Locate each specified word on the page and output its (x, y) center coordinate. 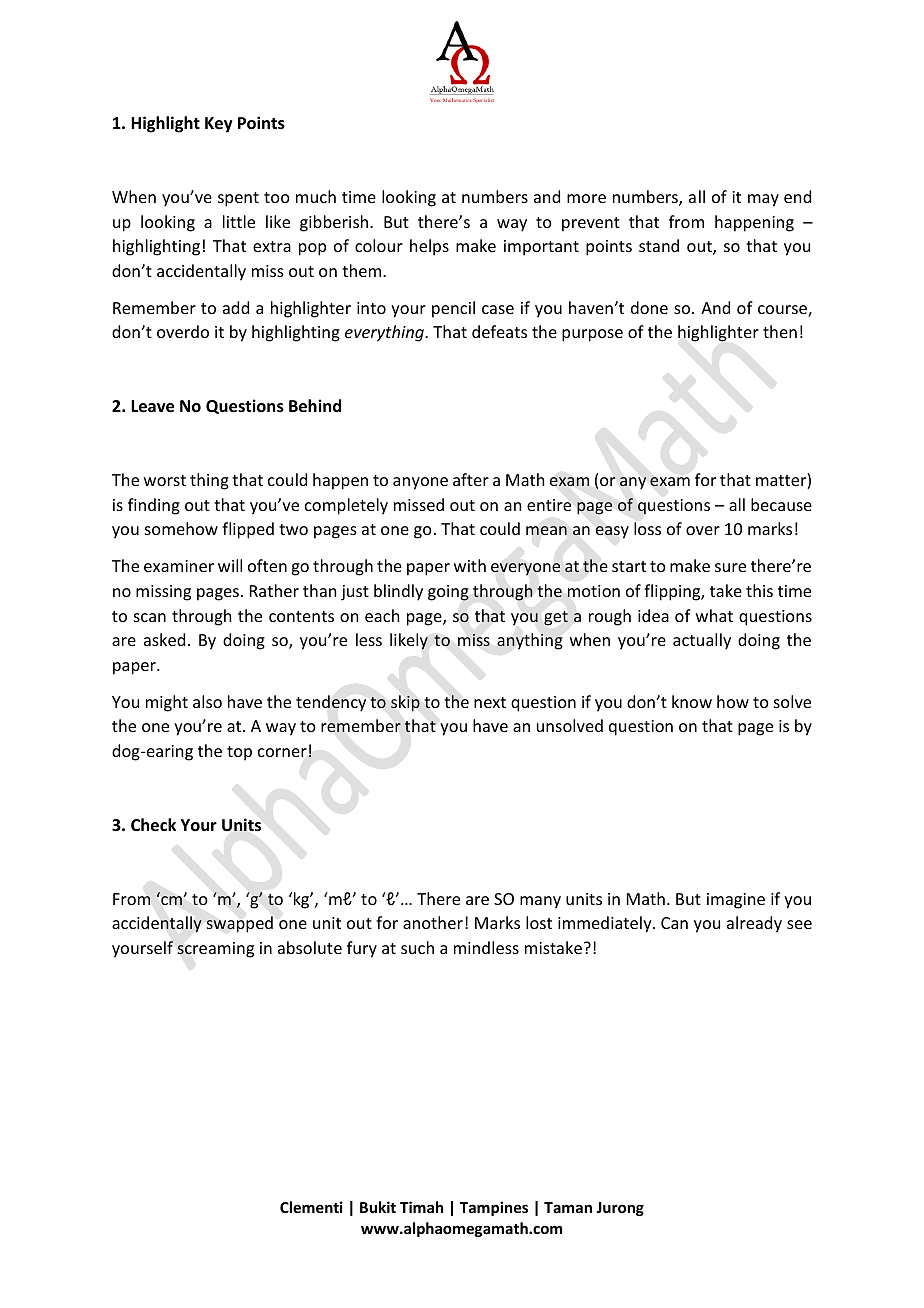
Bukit (378, 1207)
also (207, 701)
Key (219, 125)
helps (429, 247)
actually (702, 641)
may (763, 200)
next (490, 702)
